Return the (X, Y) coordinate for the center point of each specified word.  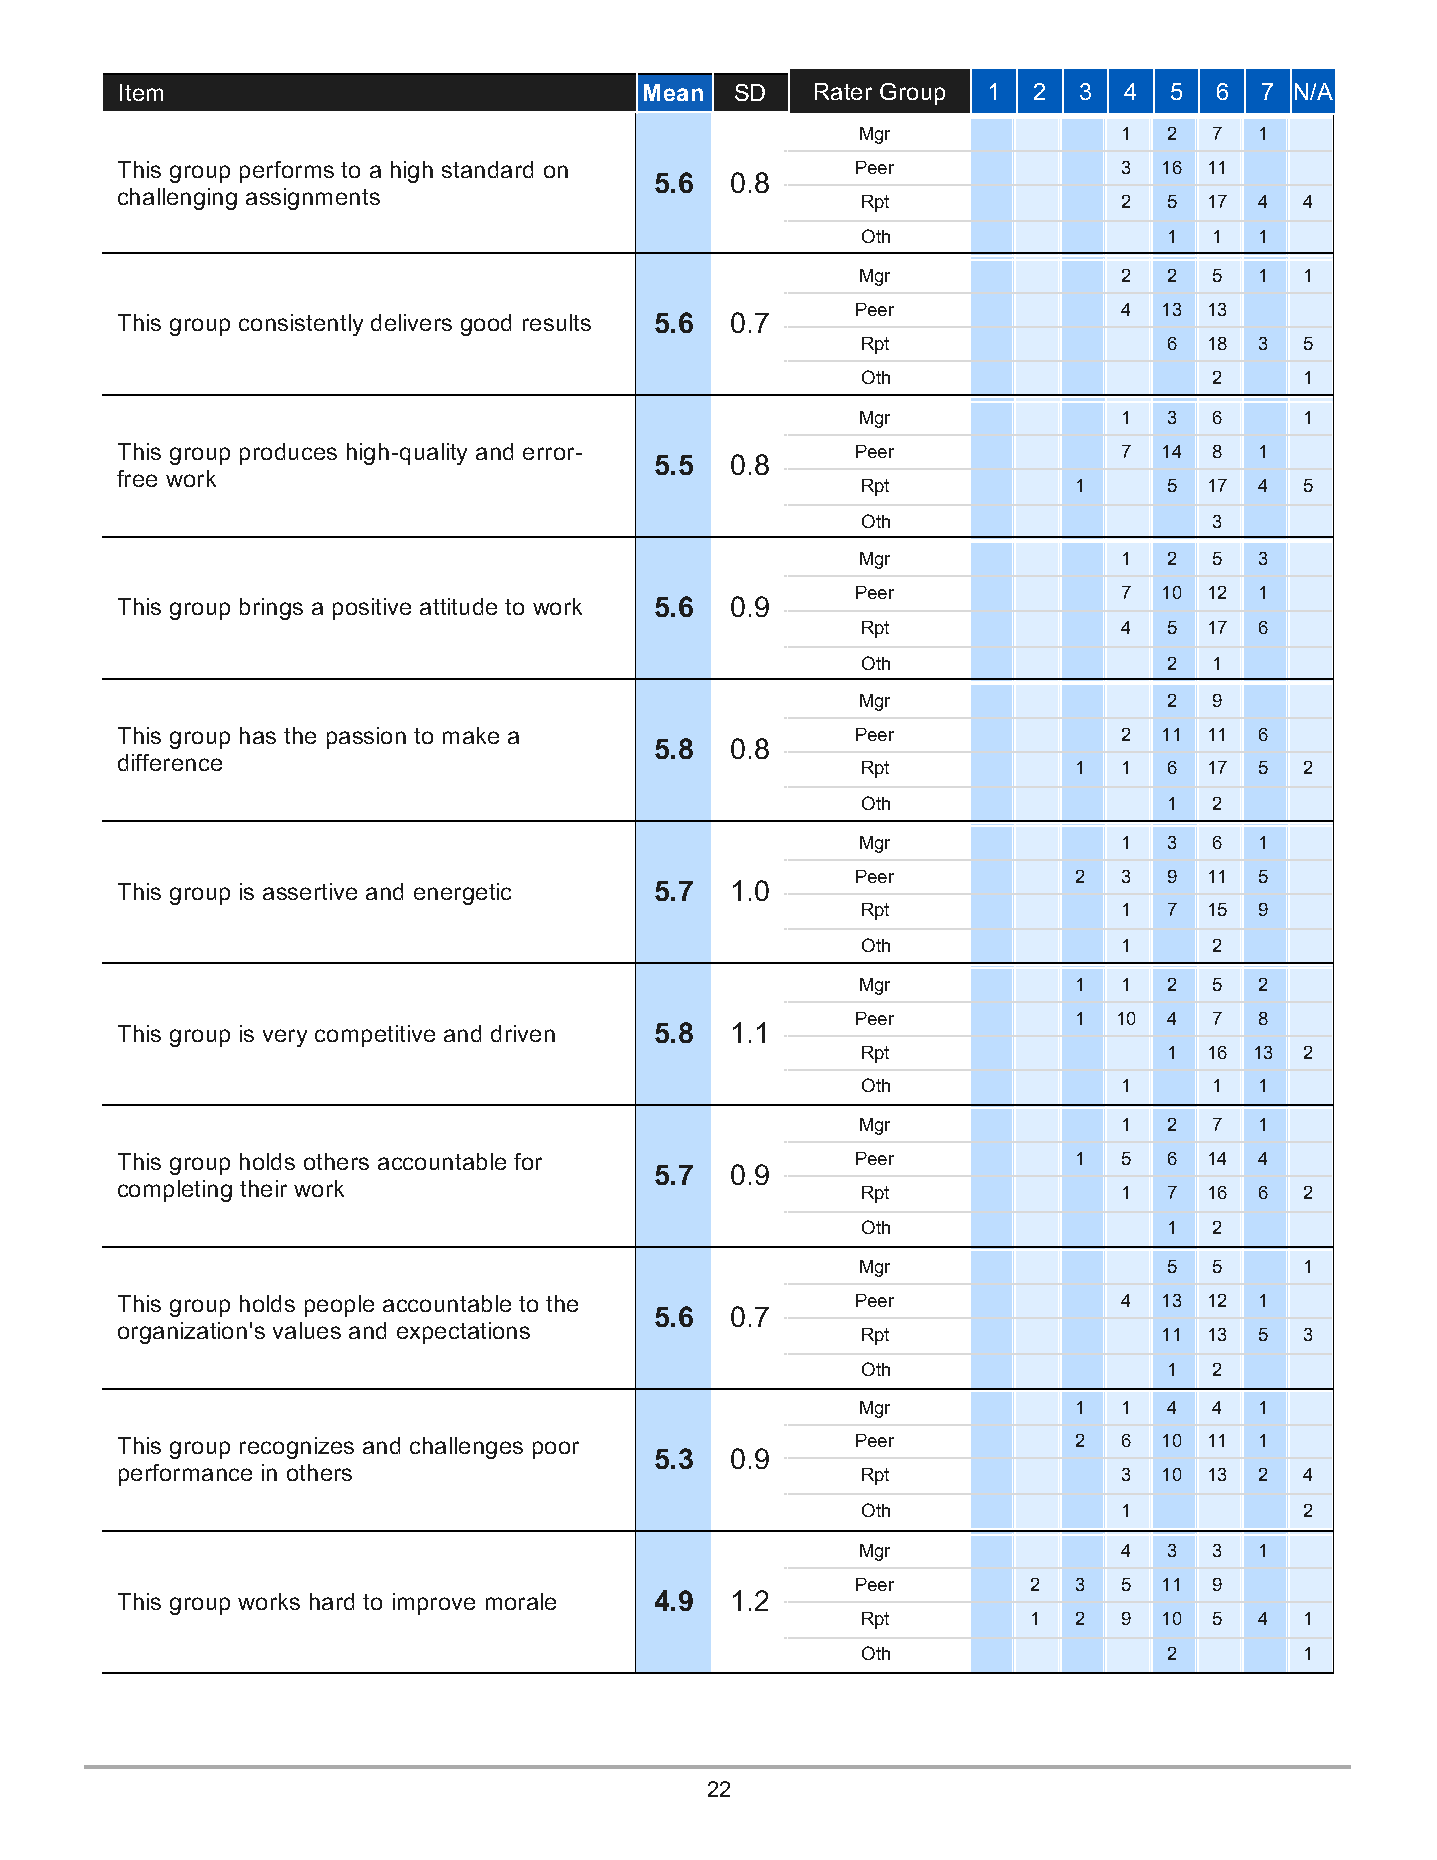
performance (185, 1475)
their (263, 1188)
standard (487, 169)
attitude (458, 606)
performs (287, 172)
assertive (310, 891)
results (557, 322)
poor (556, 1450)
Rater (843, 91)
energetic (462, 894)
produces (288, 454)
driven (523, 1033)
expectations (463, 1333)
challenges (466, 1448)
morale (521, 1601)
